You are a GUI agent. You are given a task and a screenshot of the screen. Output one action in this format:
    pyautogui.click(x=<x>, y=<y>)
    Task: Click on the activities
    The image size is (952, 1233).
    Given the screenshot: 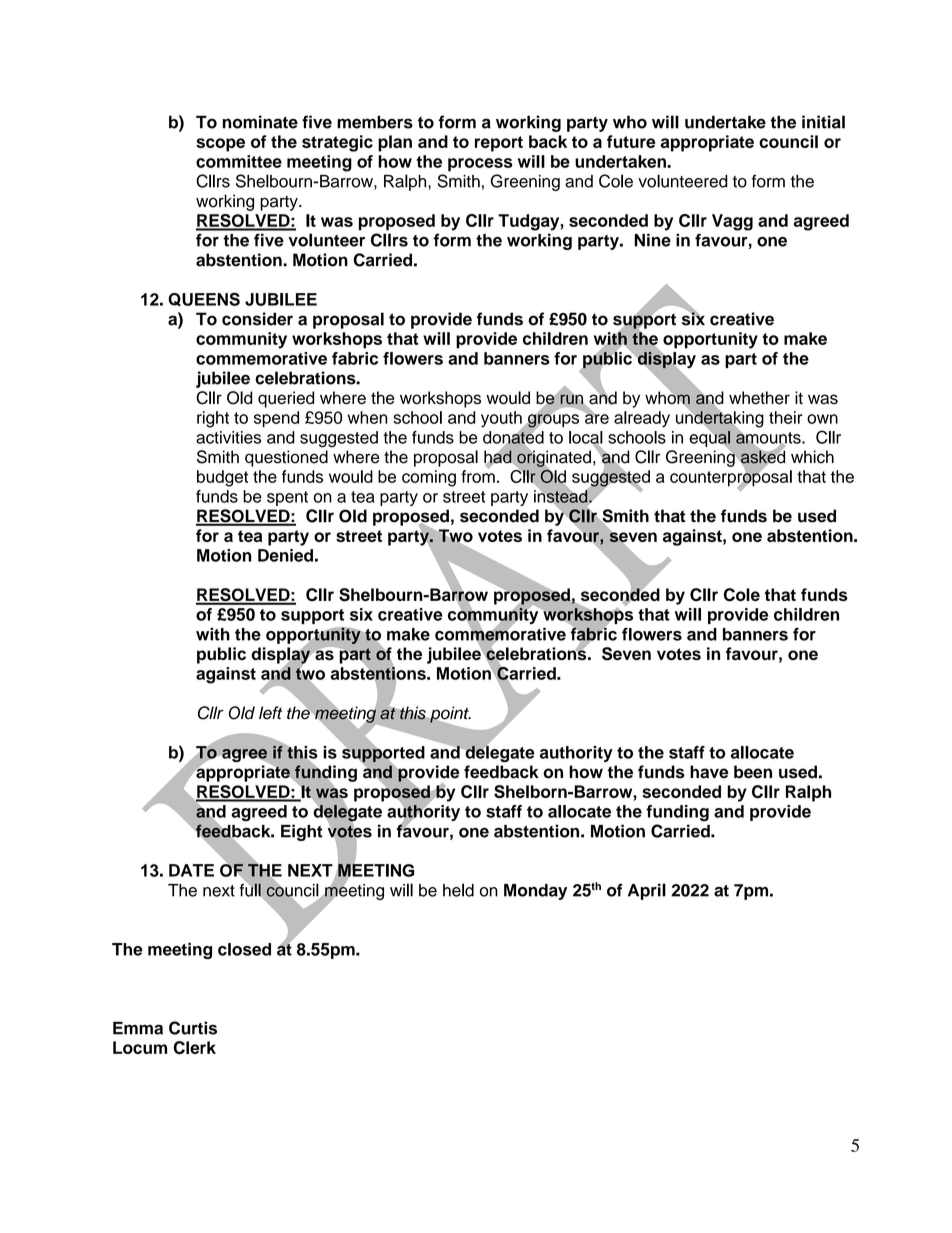 What is the action you would take?
    pyautogui.click(x=228, y=437)
